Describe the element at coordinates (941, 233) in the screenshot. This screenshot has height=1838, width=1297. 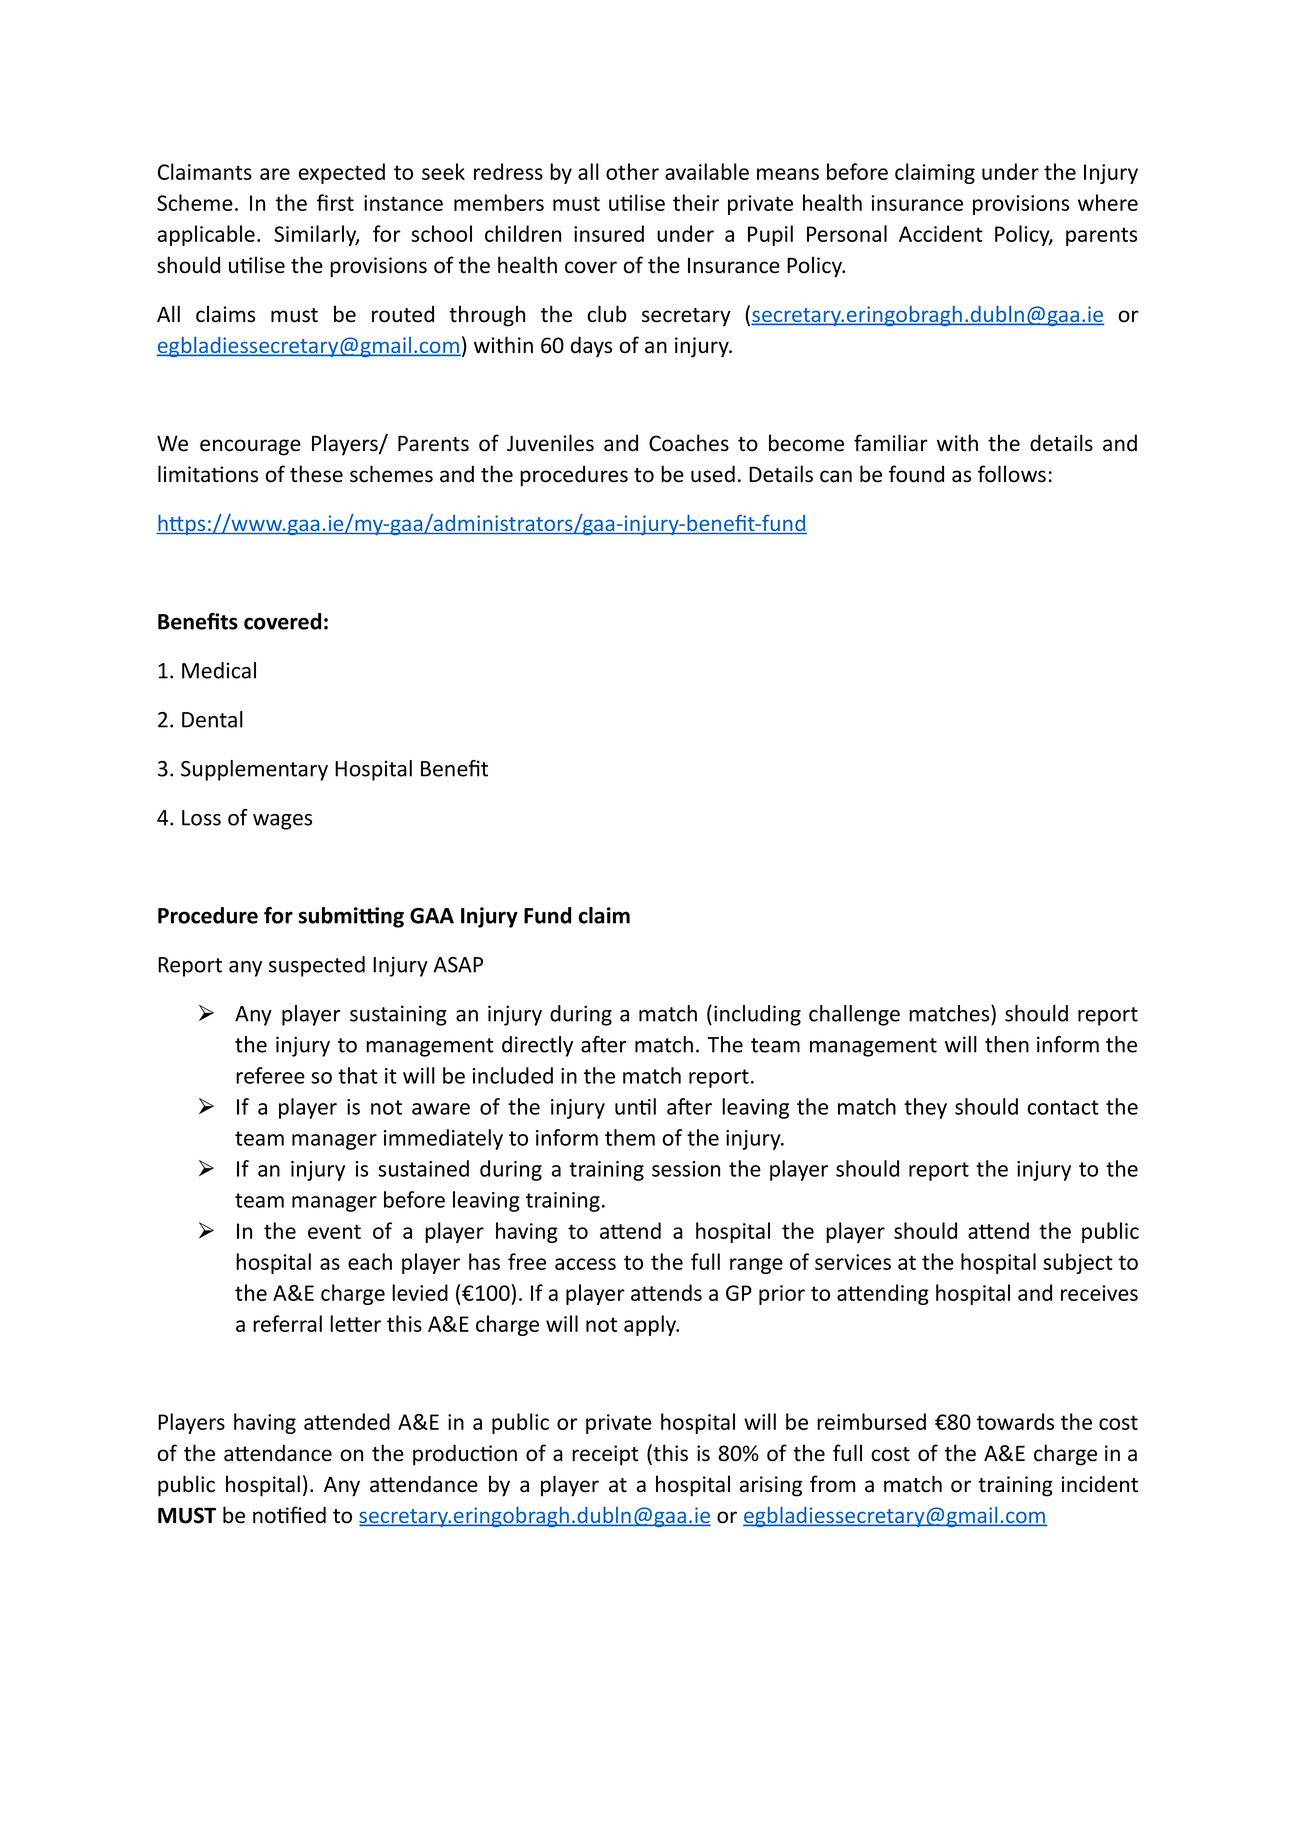
I see `Accident` at that location.
